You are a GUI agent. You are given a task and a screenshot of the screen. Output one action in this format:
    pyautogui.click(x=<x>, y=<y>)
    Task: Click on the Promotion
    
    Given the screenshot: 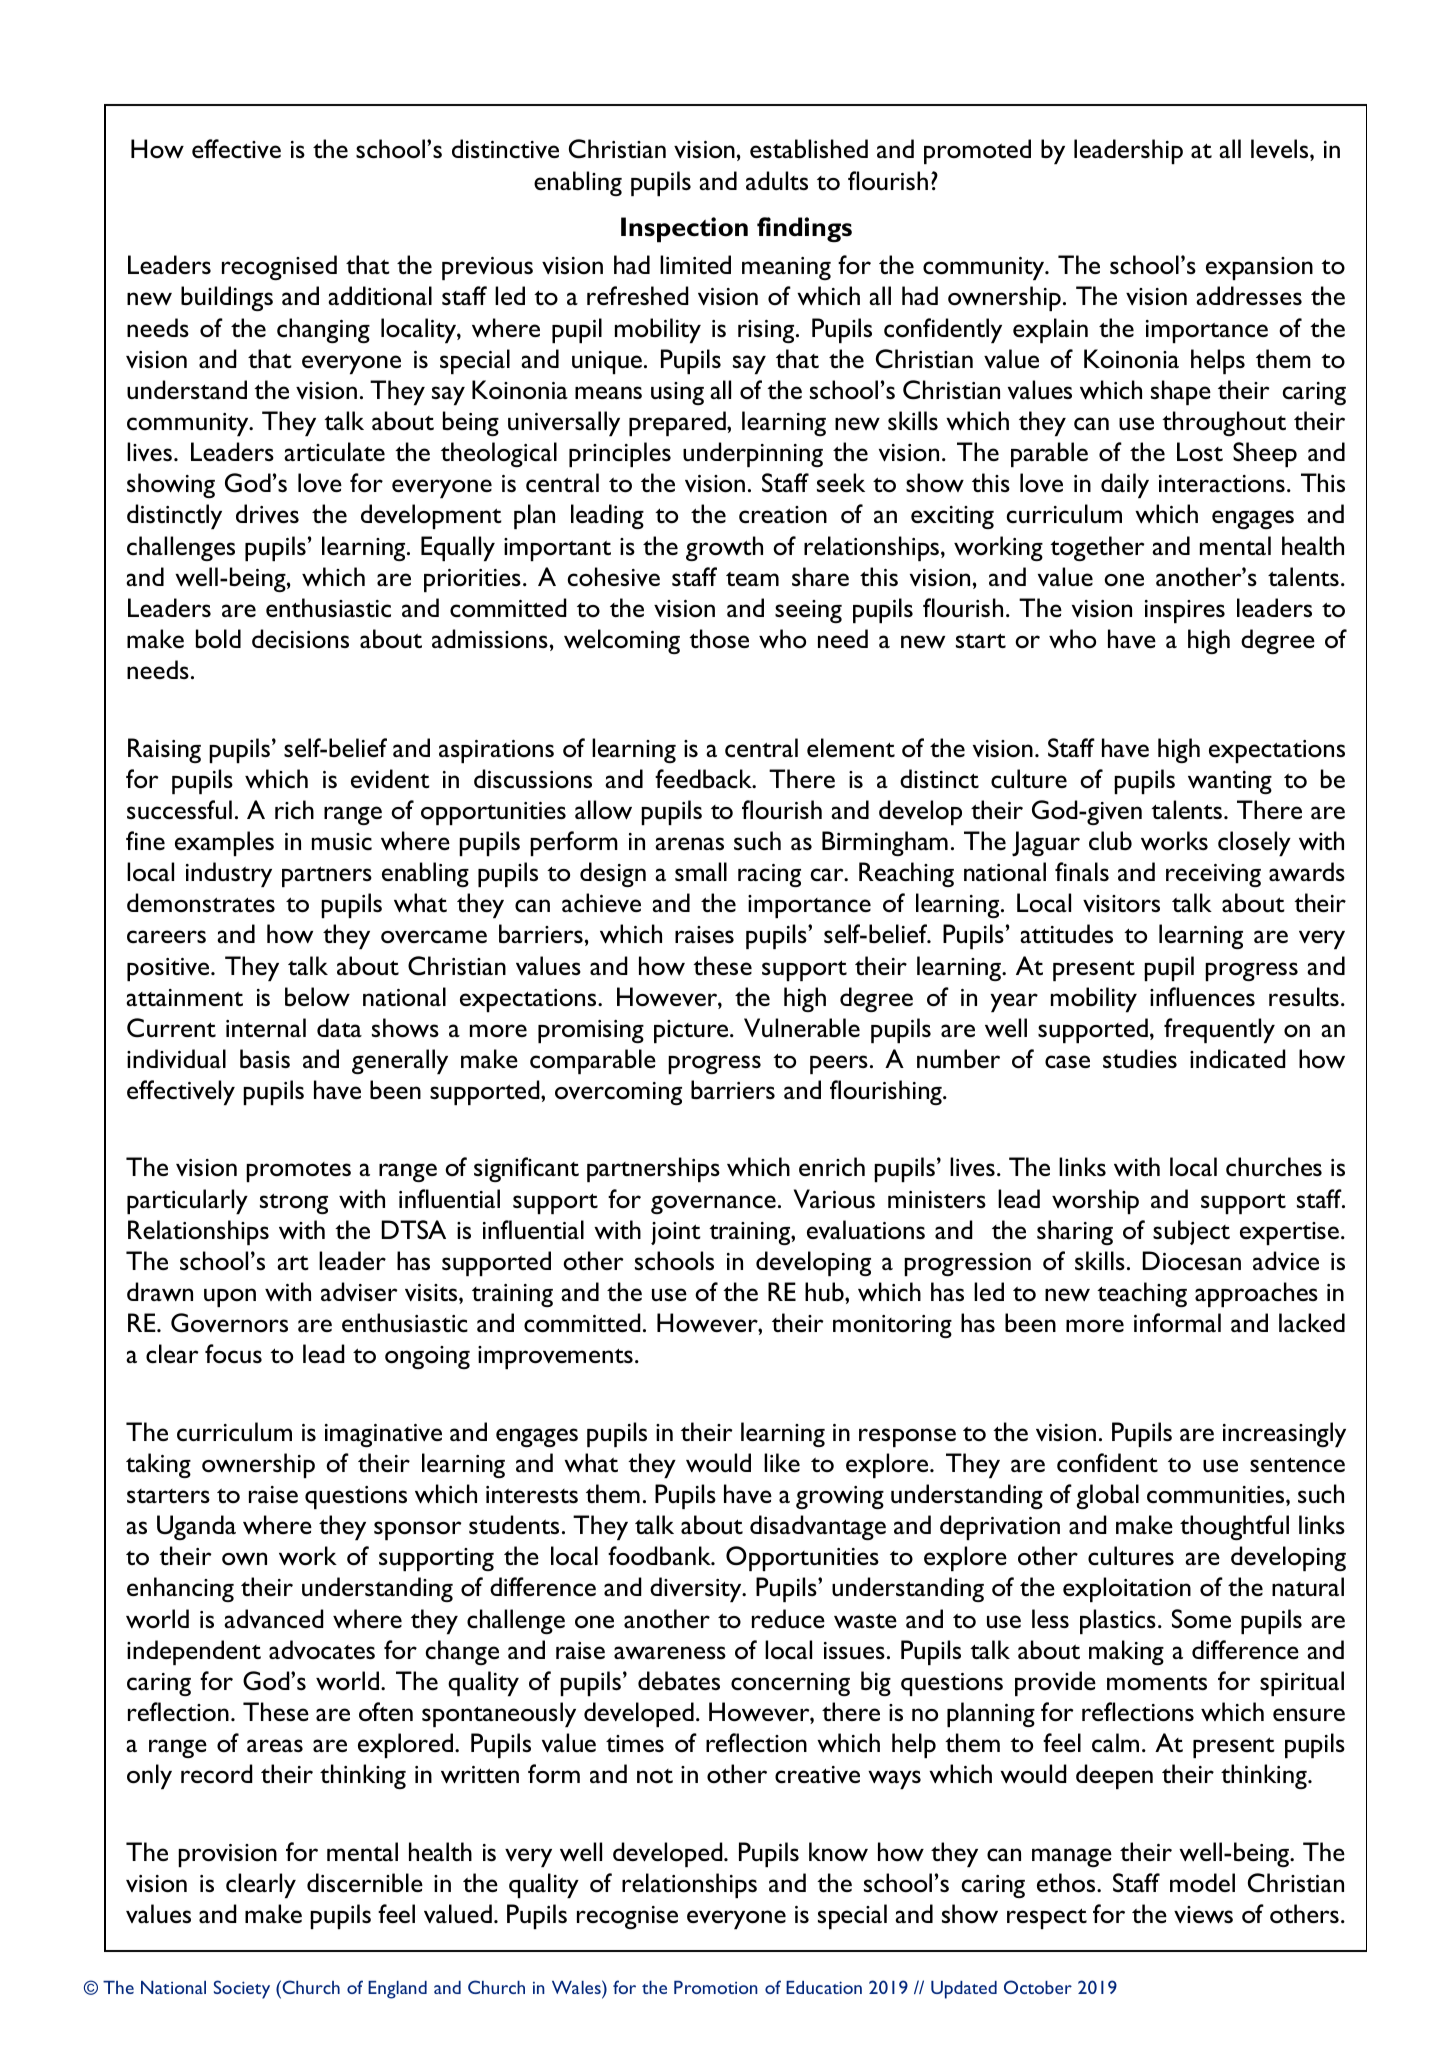 What is the action you would take?
    pyautogui.click(x=716, y=1987)
